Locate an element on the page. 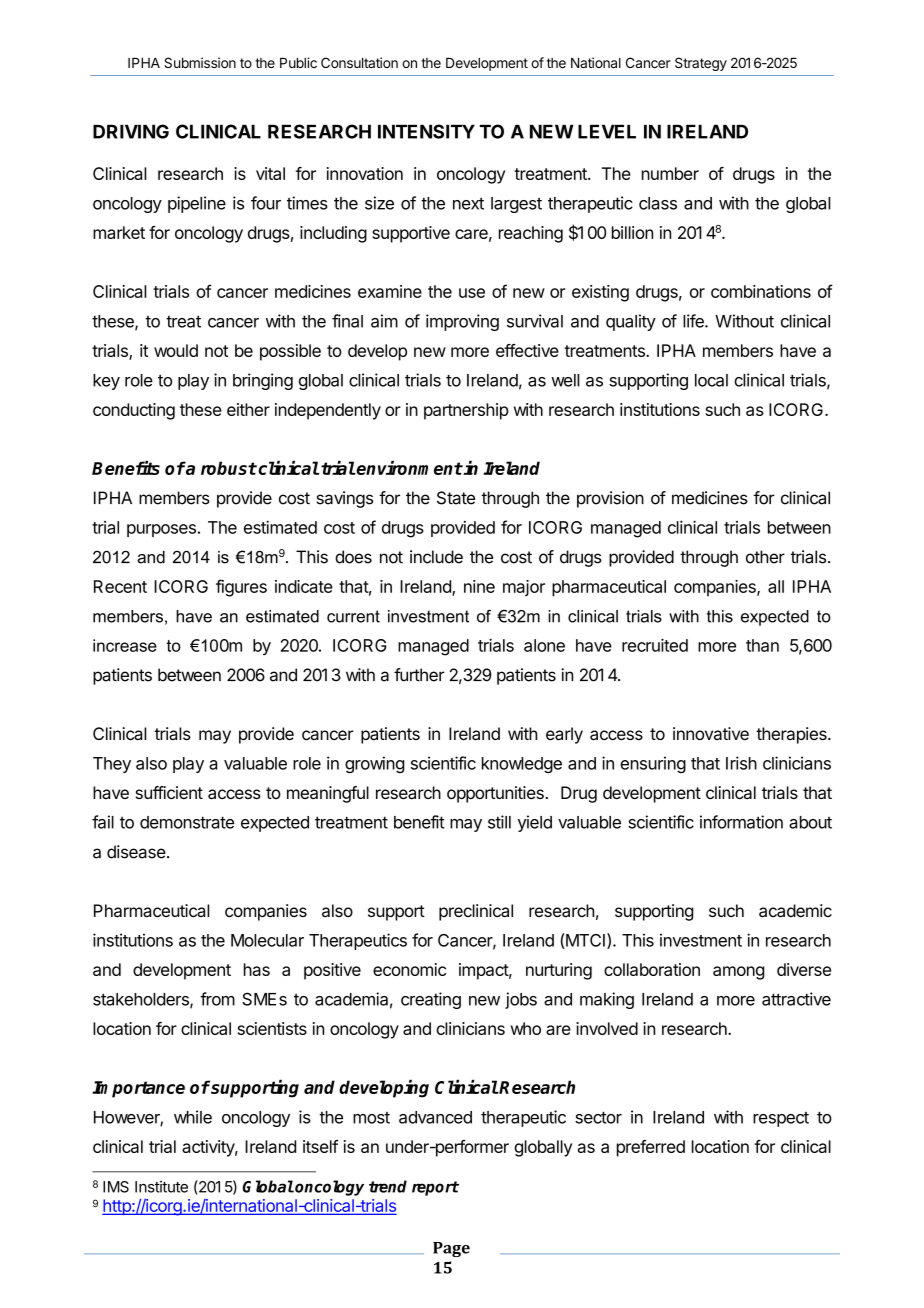  still is located at coordinates (499, 822).
